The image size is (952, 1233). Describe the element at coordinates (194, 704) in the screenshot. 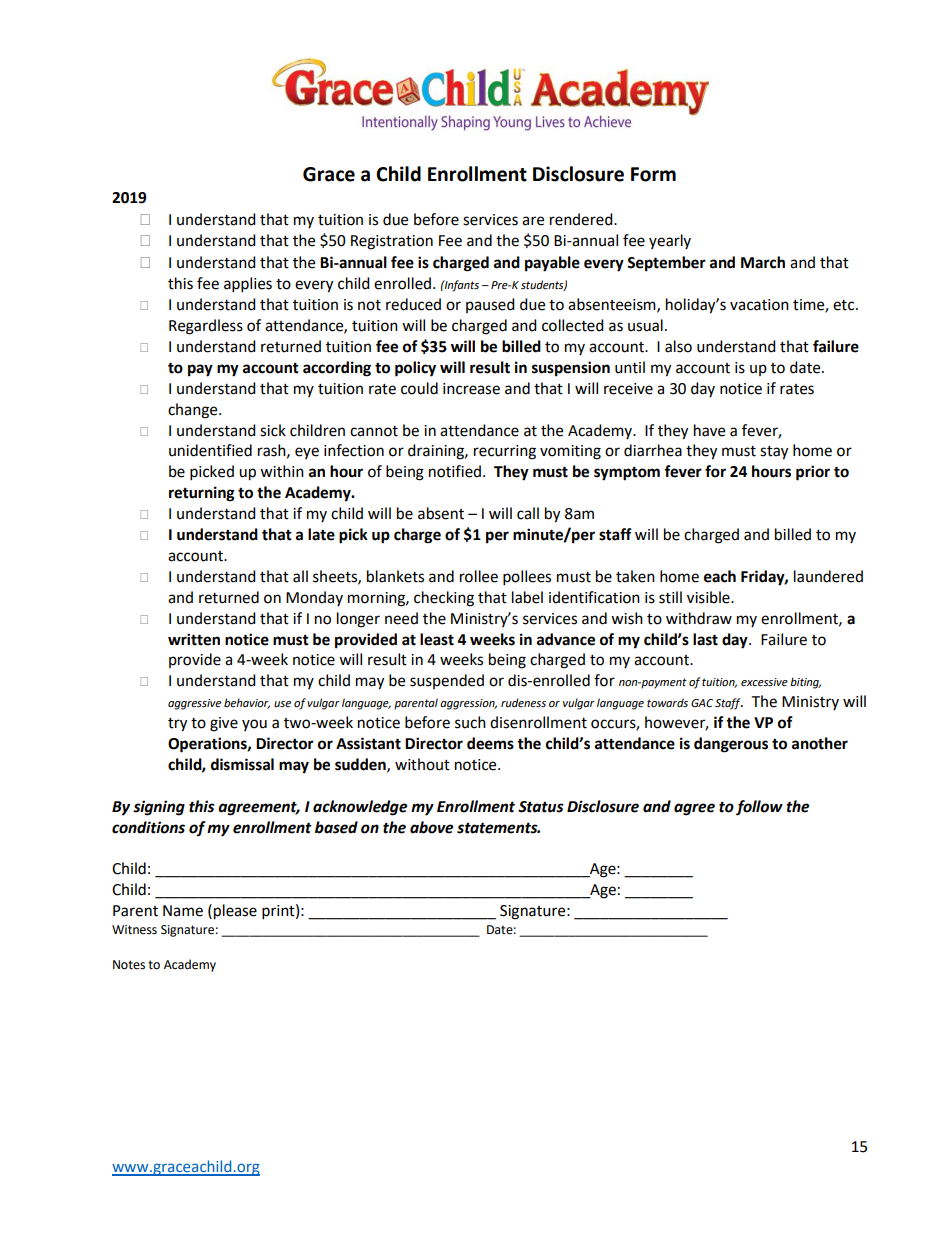

I see `aggressive` at that location.
